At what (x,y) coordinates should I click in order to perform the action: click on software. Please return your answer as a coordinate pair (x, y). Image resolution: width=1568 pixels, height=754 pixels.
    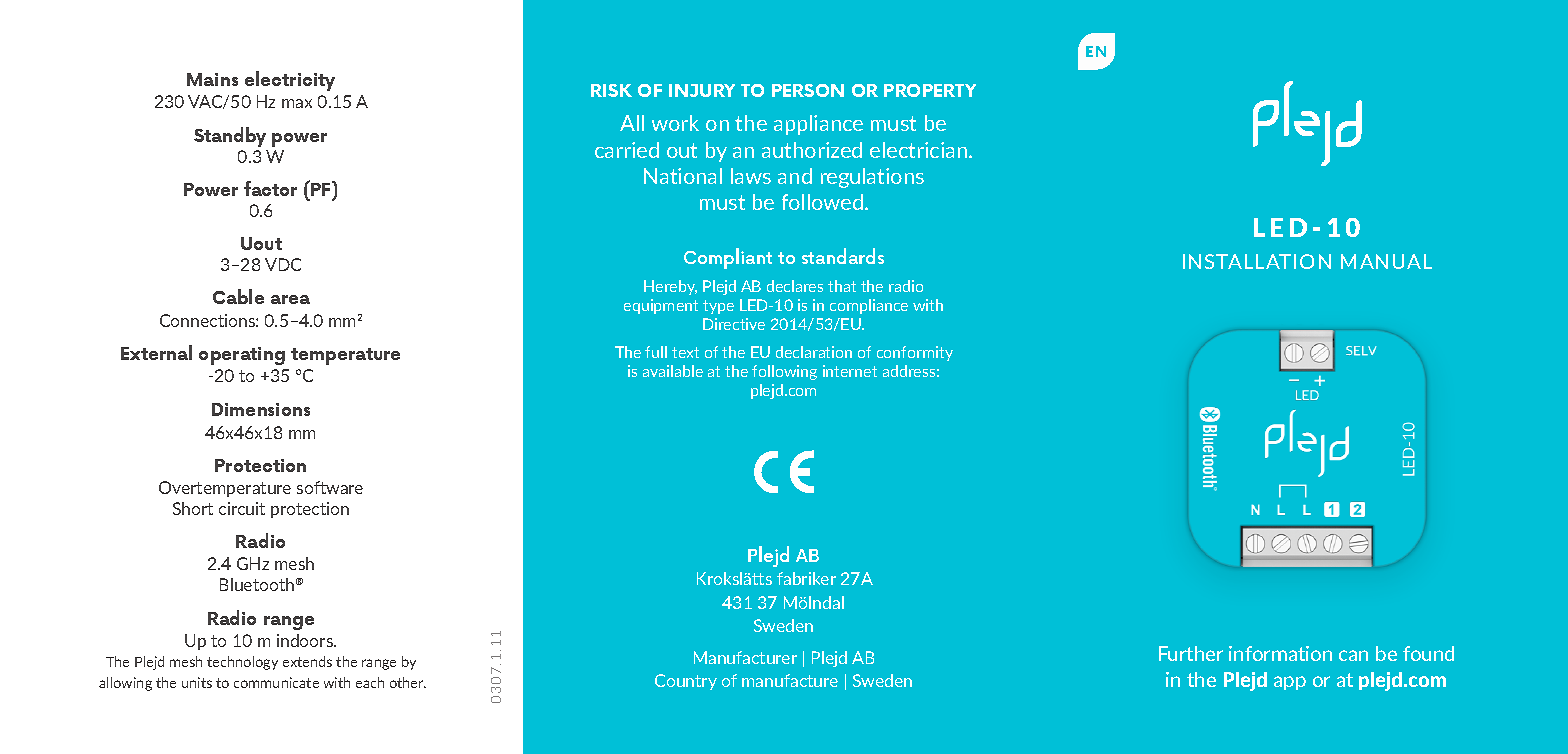
    Looking at the image, I should click on (330, 487).
